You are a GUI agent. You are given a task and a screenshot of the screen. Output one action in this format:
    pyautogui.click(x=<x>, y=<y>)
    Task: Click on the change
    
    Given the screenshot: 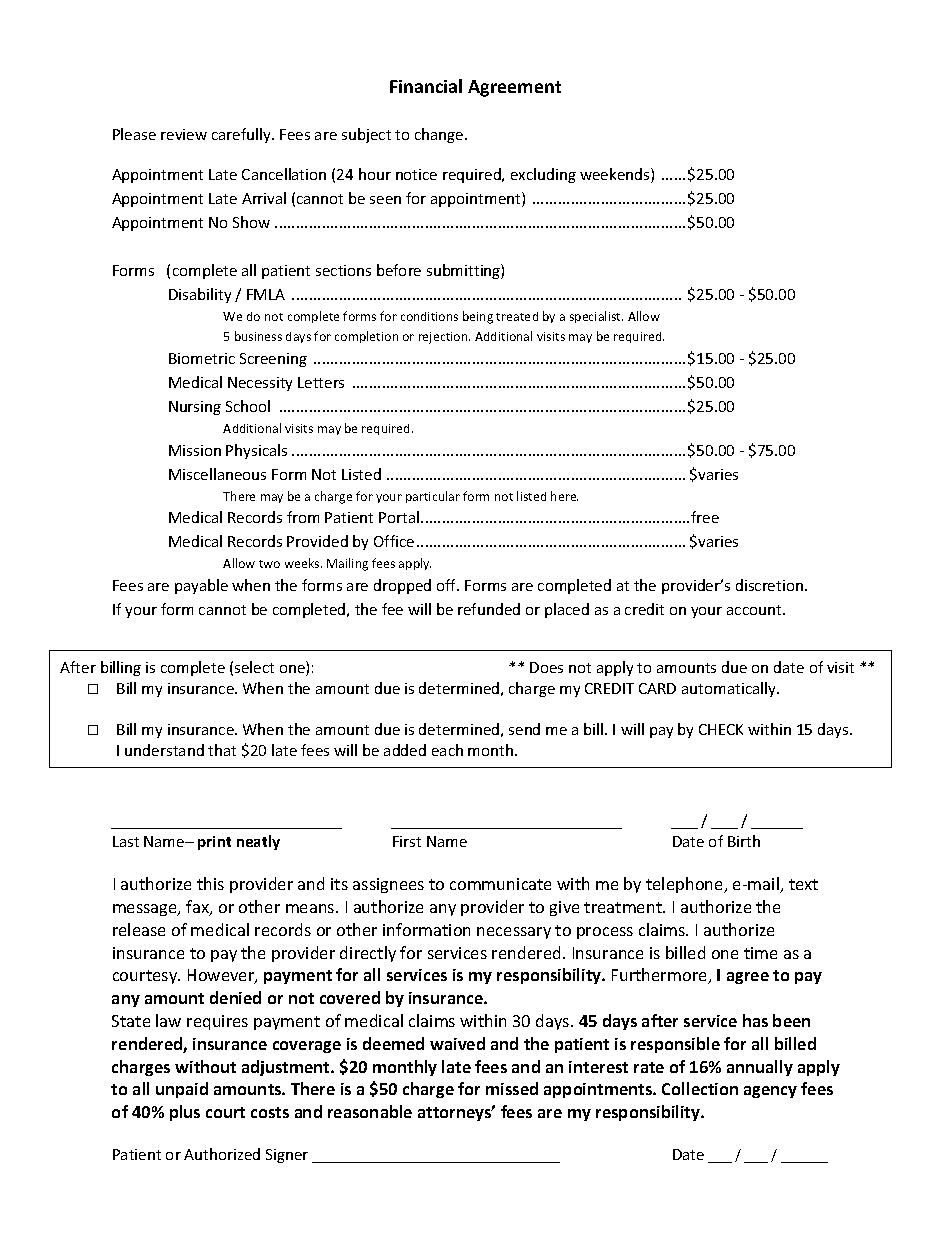 What is the action you would take?
    pyautogui.click(x=440, y=135)
